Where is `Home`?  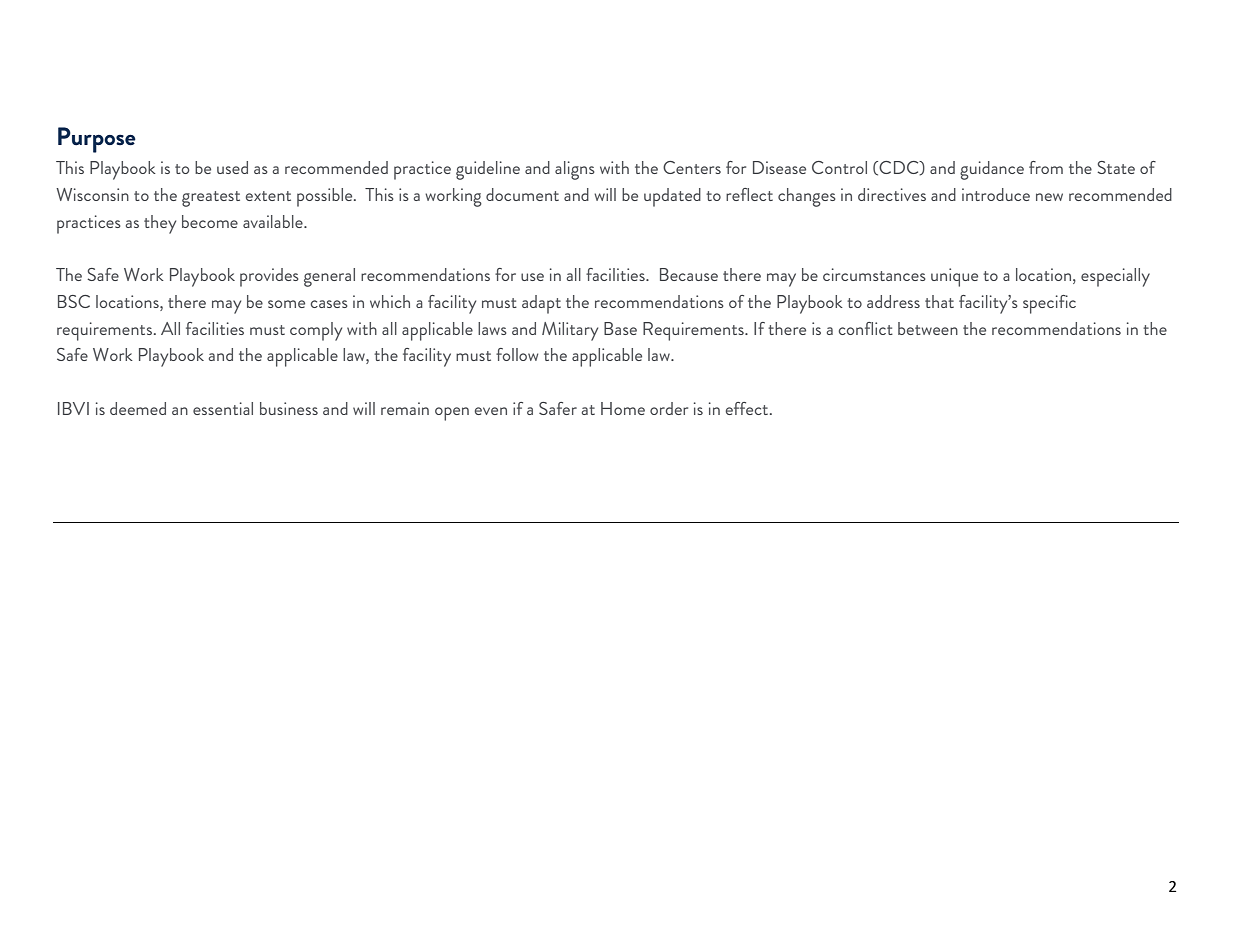 Home is located at coordinates (623, 408).
